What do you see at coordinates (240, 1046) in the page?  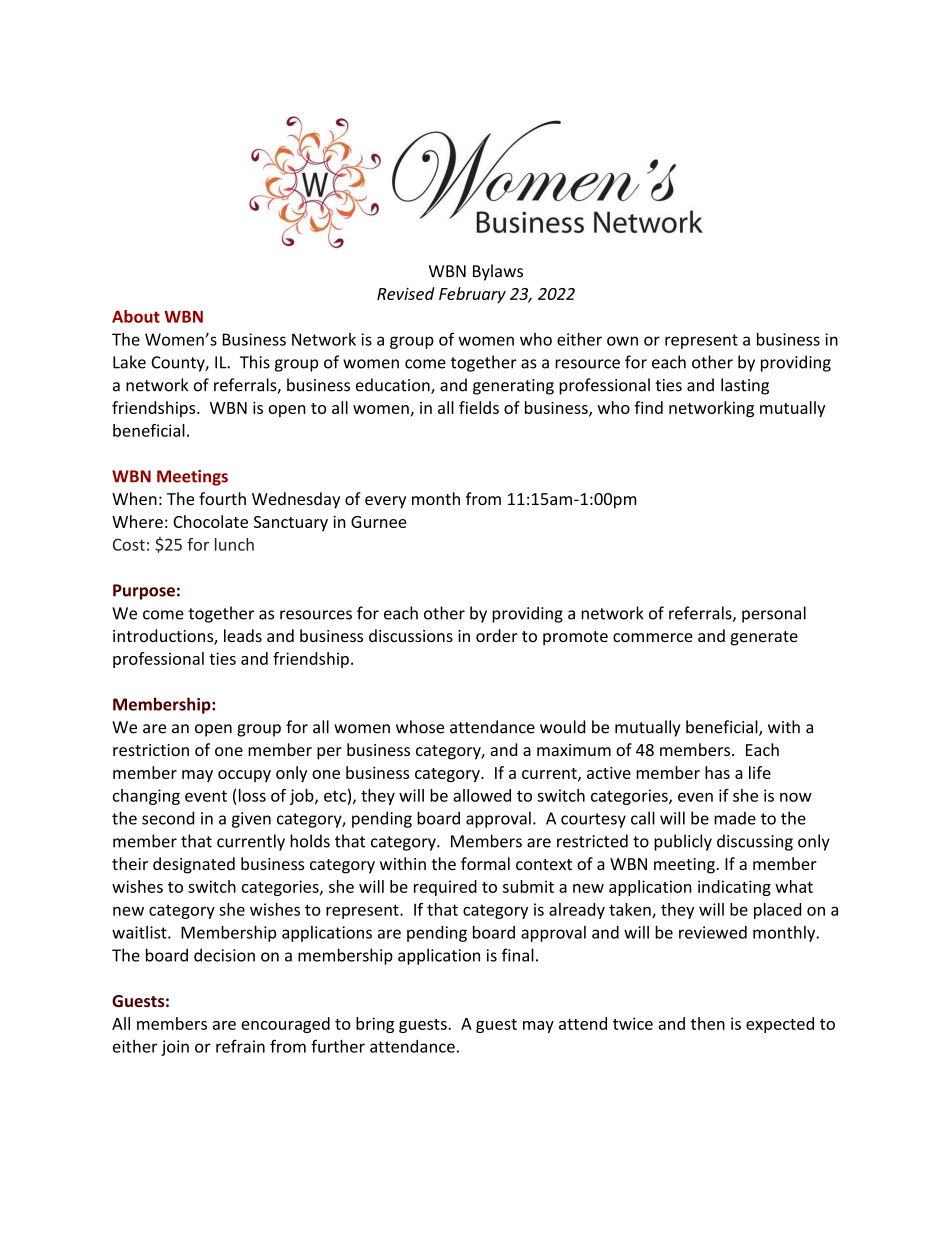 I see `refrain` at bounding box center [240, 1046].
